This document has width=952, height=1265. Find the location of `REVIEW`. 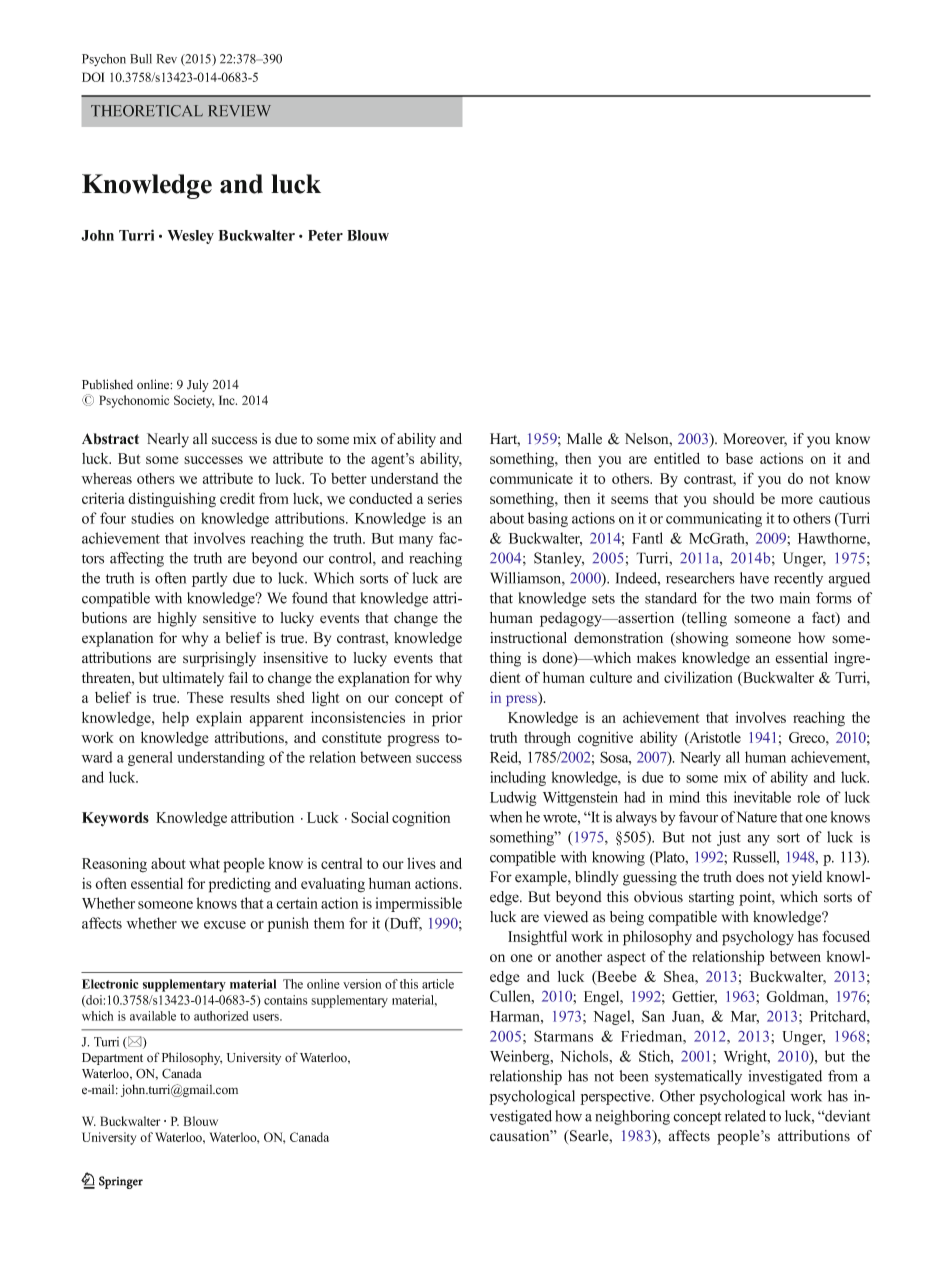

REVIEW is located at coordinates (239, 110).
